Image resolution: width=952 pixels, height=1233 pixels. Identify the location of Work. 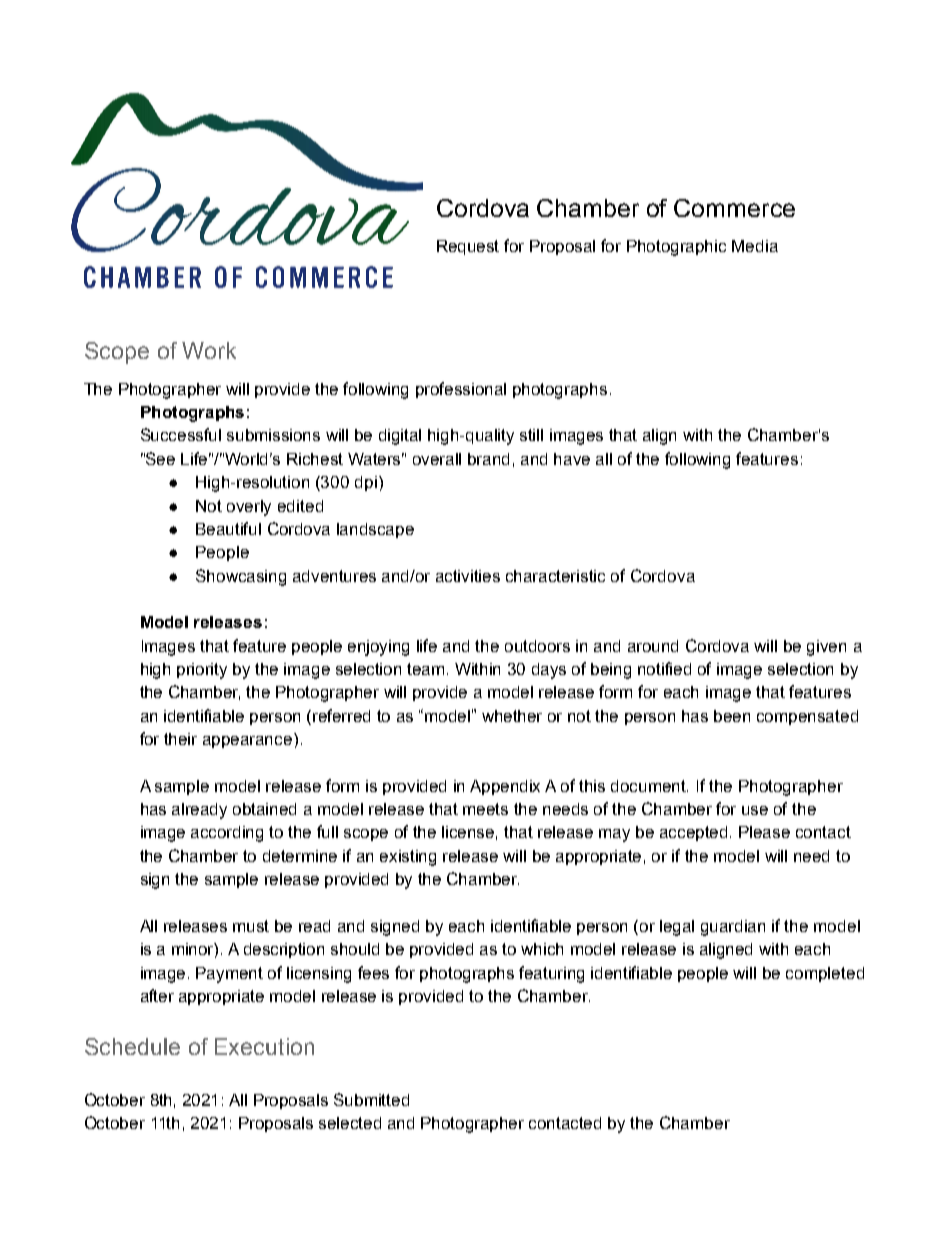
(209, 350).
